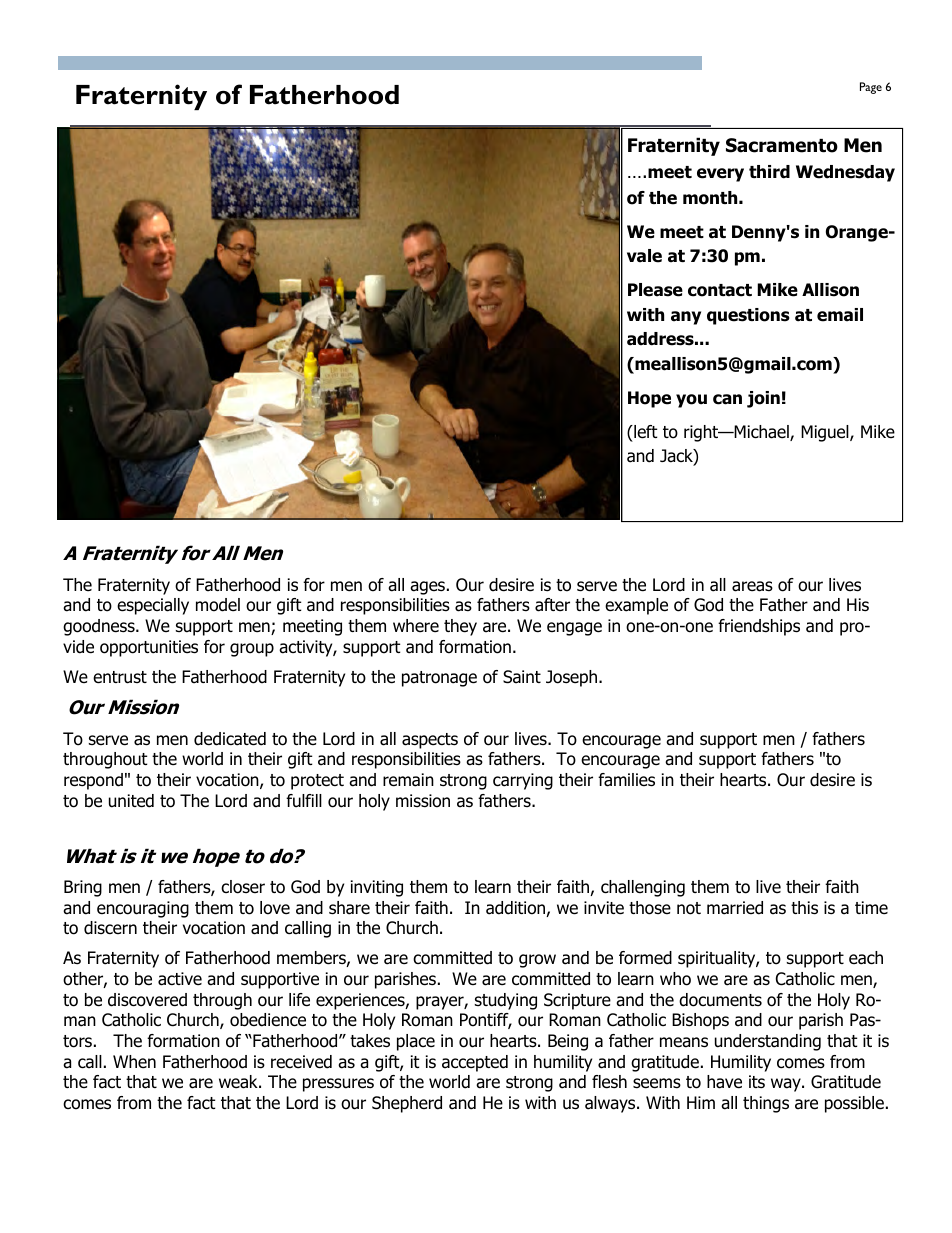  Describe the element at coordinates (826, 433) in the document. I see `Miguel` at that location.
